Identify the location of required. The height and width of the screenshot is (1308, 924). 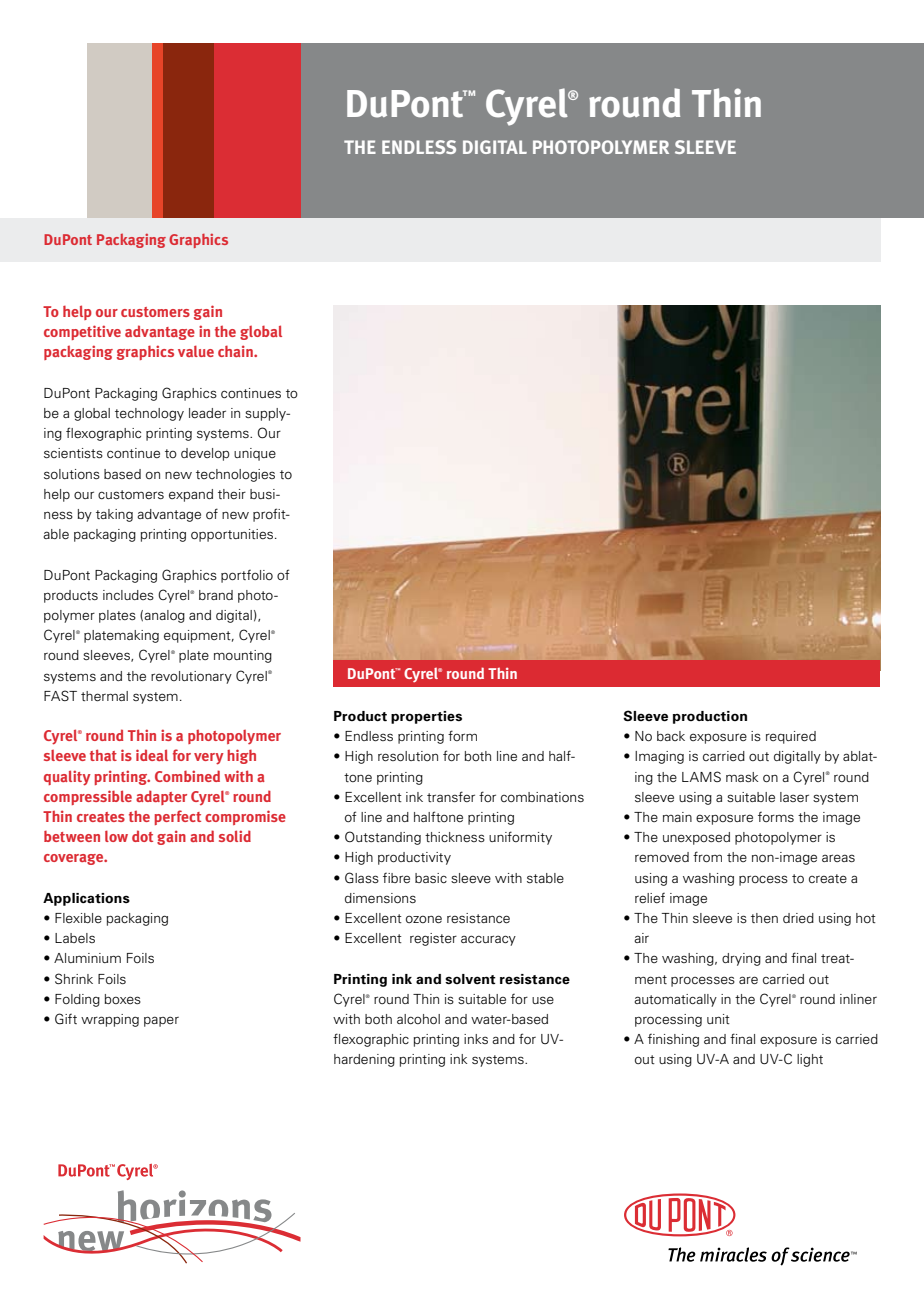
(791, 737).
